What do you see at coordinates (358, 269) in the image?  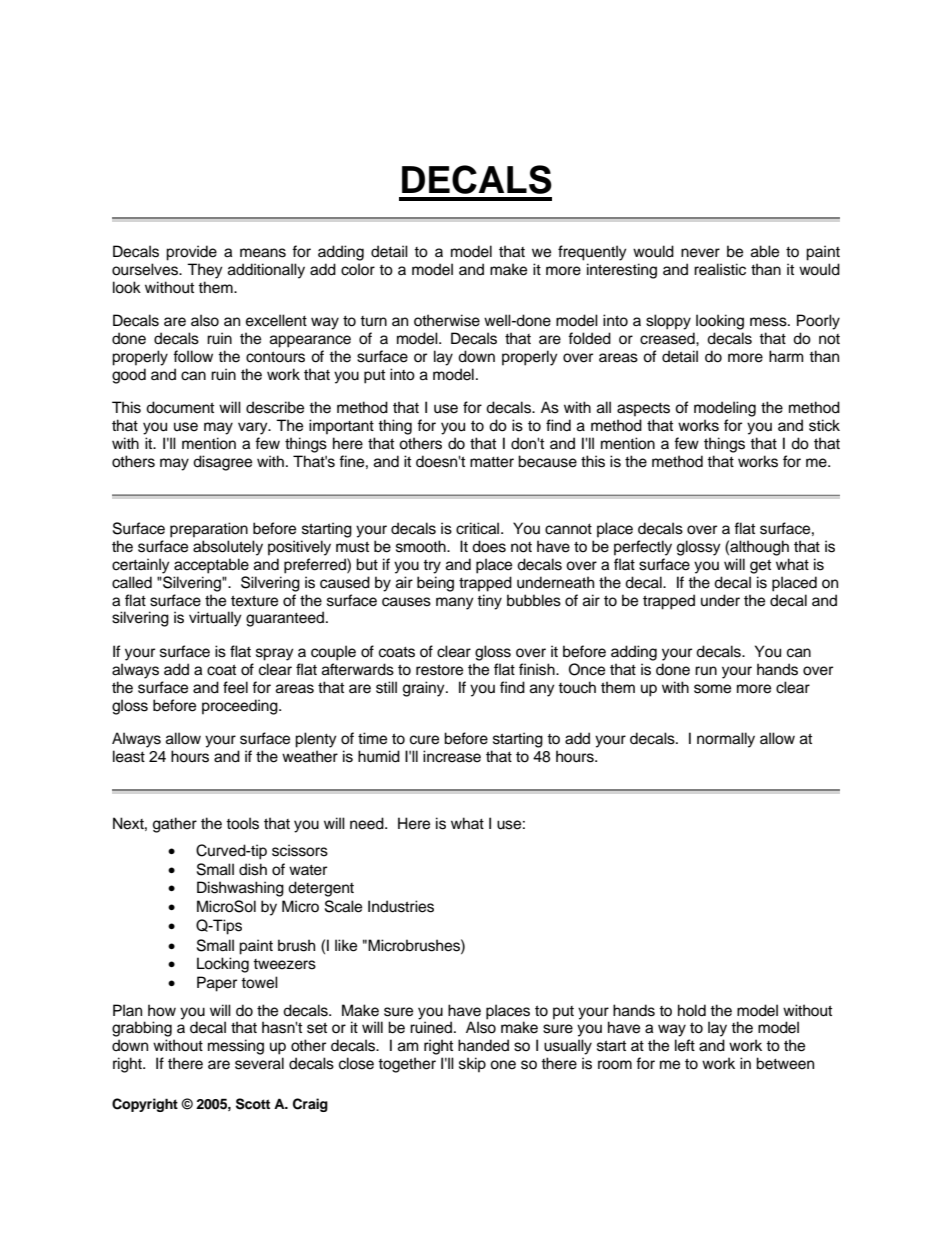 I see `color` at bounding box center [358, 269].
